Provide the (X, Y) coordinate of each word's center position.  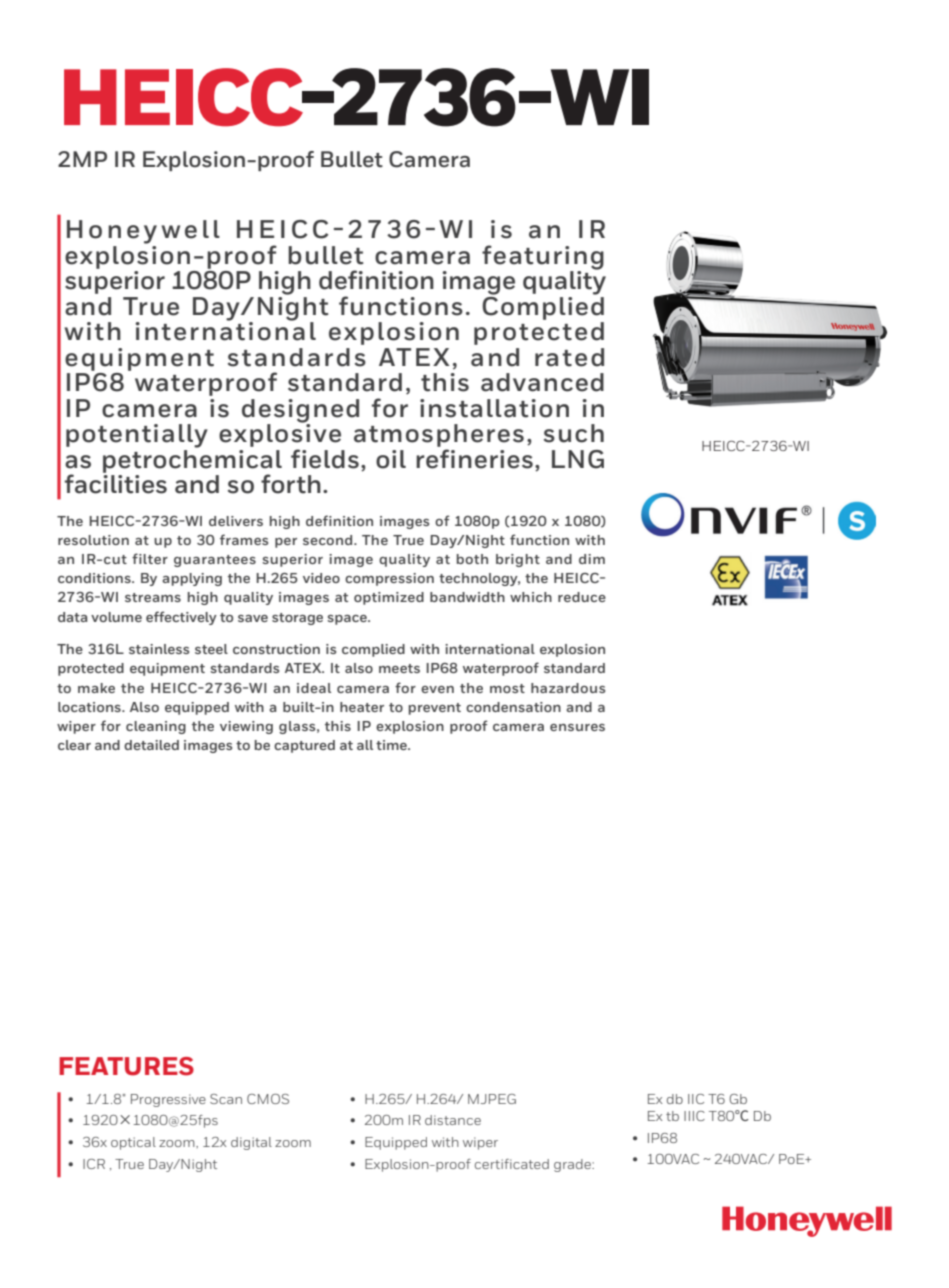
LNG (578, 459)
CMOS (268, 1099)
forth (291, 484)
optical (133, 1143)
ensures (577, 727)
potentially (137, 436)
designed (300, 412)
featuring (543, 258)
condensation (513, 707)
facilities (116, 483)
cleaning (156, 727)
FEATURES (126, 1066)
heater (362, 707)
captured (304, 746)
